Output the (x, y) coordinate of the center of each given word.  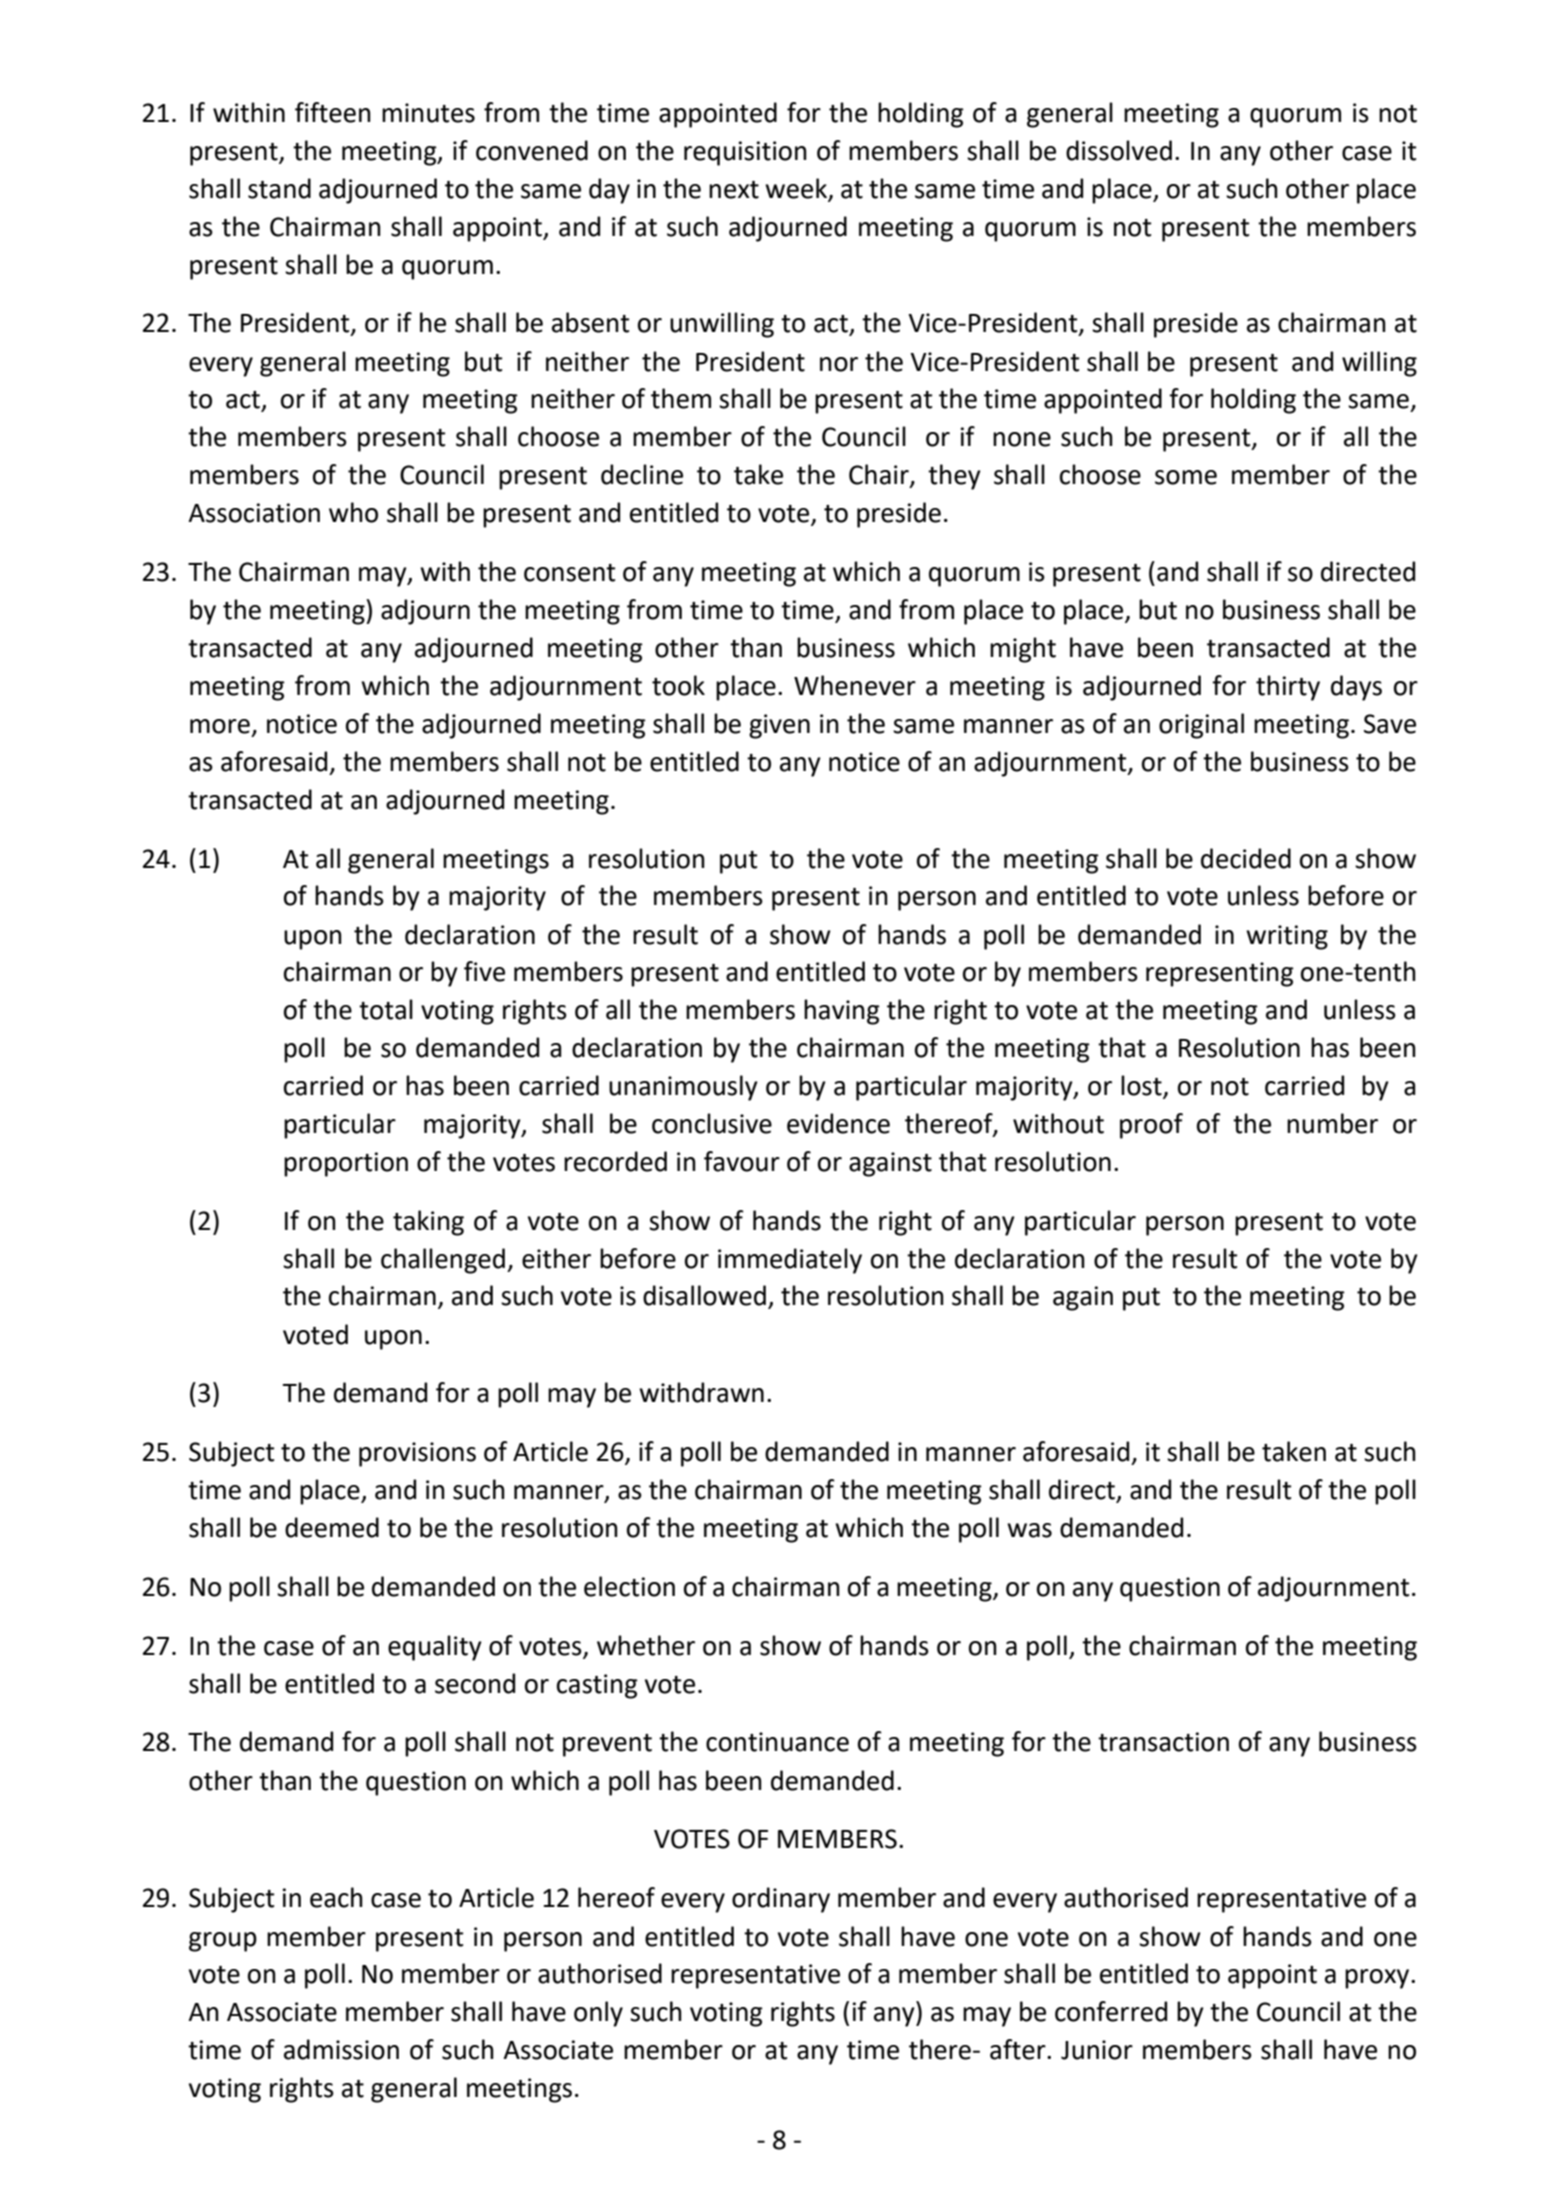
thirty (1288, 688)
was (1029, 1530)
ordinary (781, 1900)
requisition (745, 153)
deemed (332, 1527)
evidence (838, 1123)
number (1332, 1123)
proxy (1378, 1979)
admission (341, 2049)
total (386, 1009)
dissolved (1119, 150)
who (353, 512)
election (629, 1586)
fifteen (333, 112)
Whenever (855, 685)
